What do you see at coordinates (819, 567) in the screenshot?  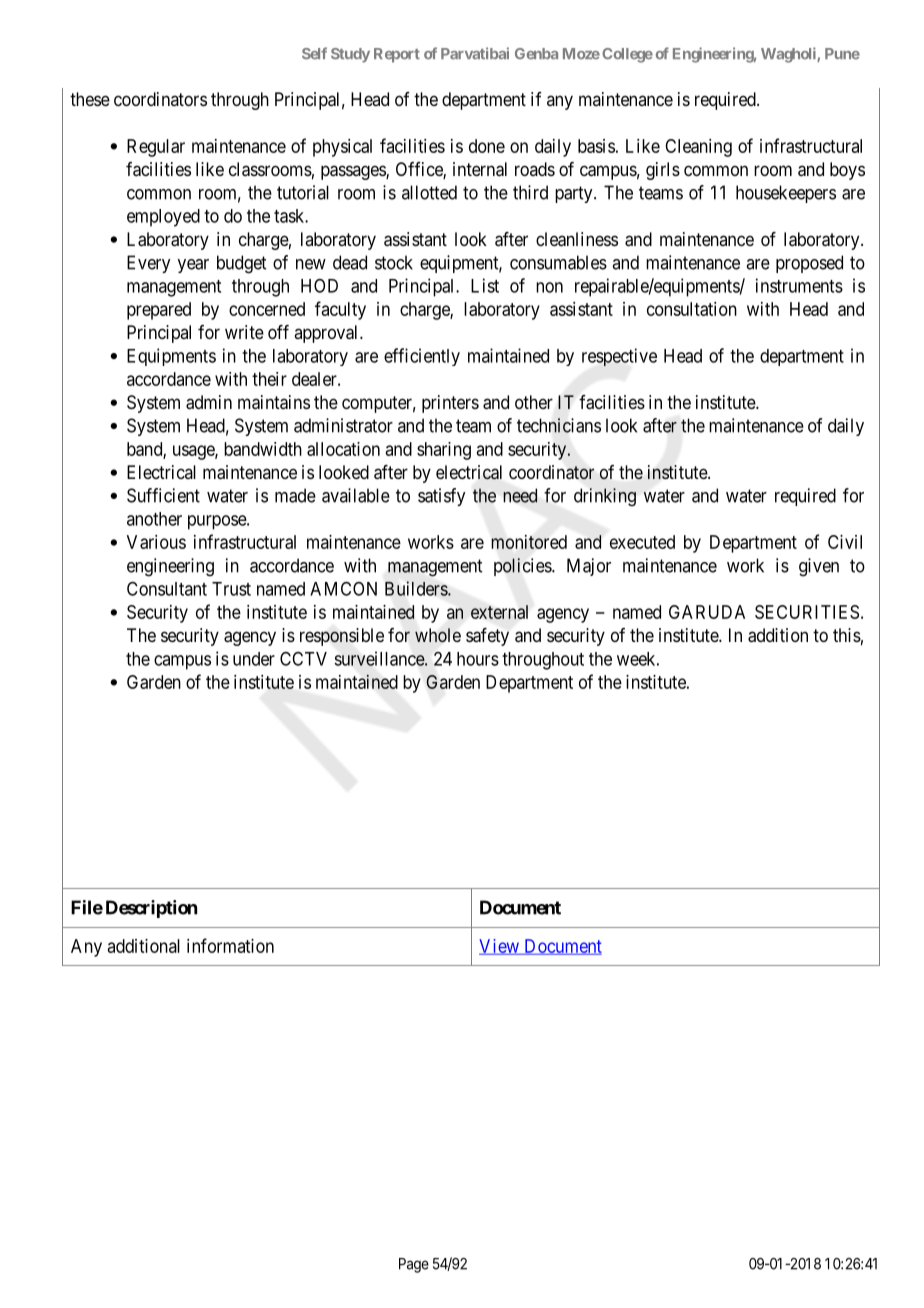 I see `given` at bounding box center [819, 567].
